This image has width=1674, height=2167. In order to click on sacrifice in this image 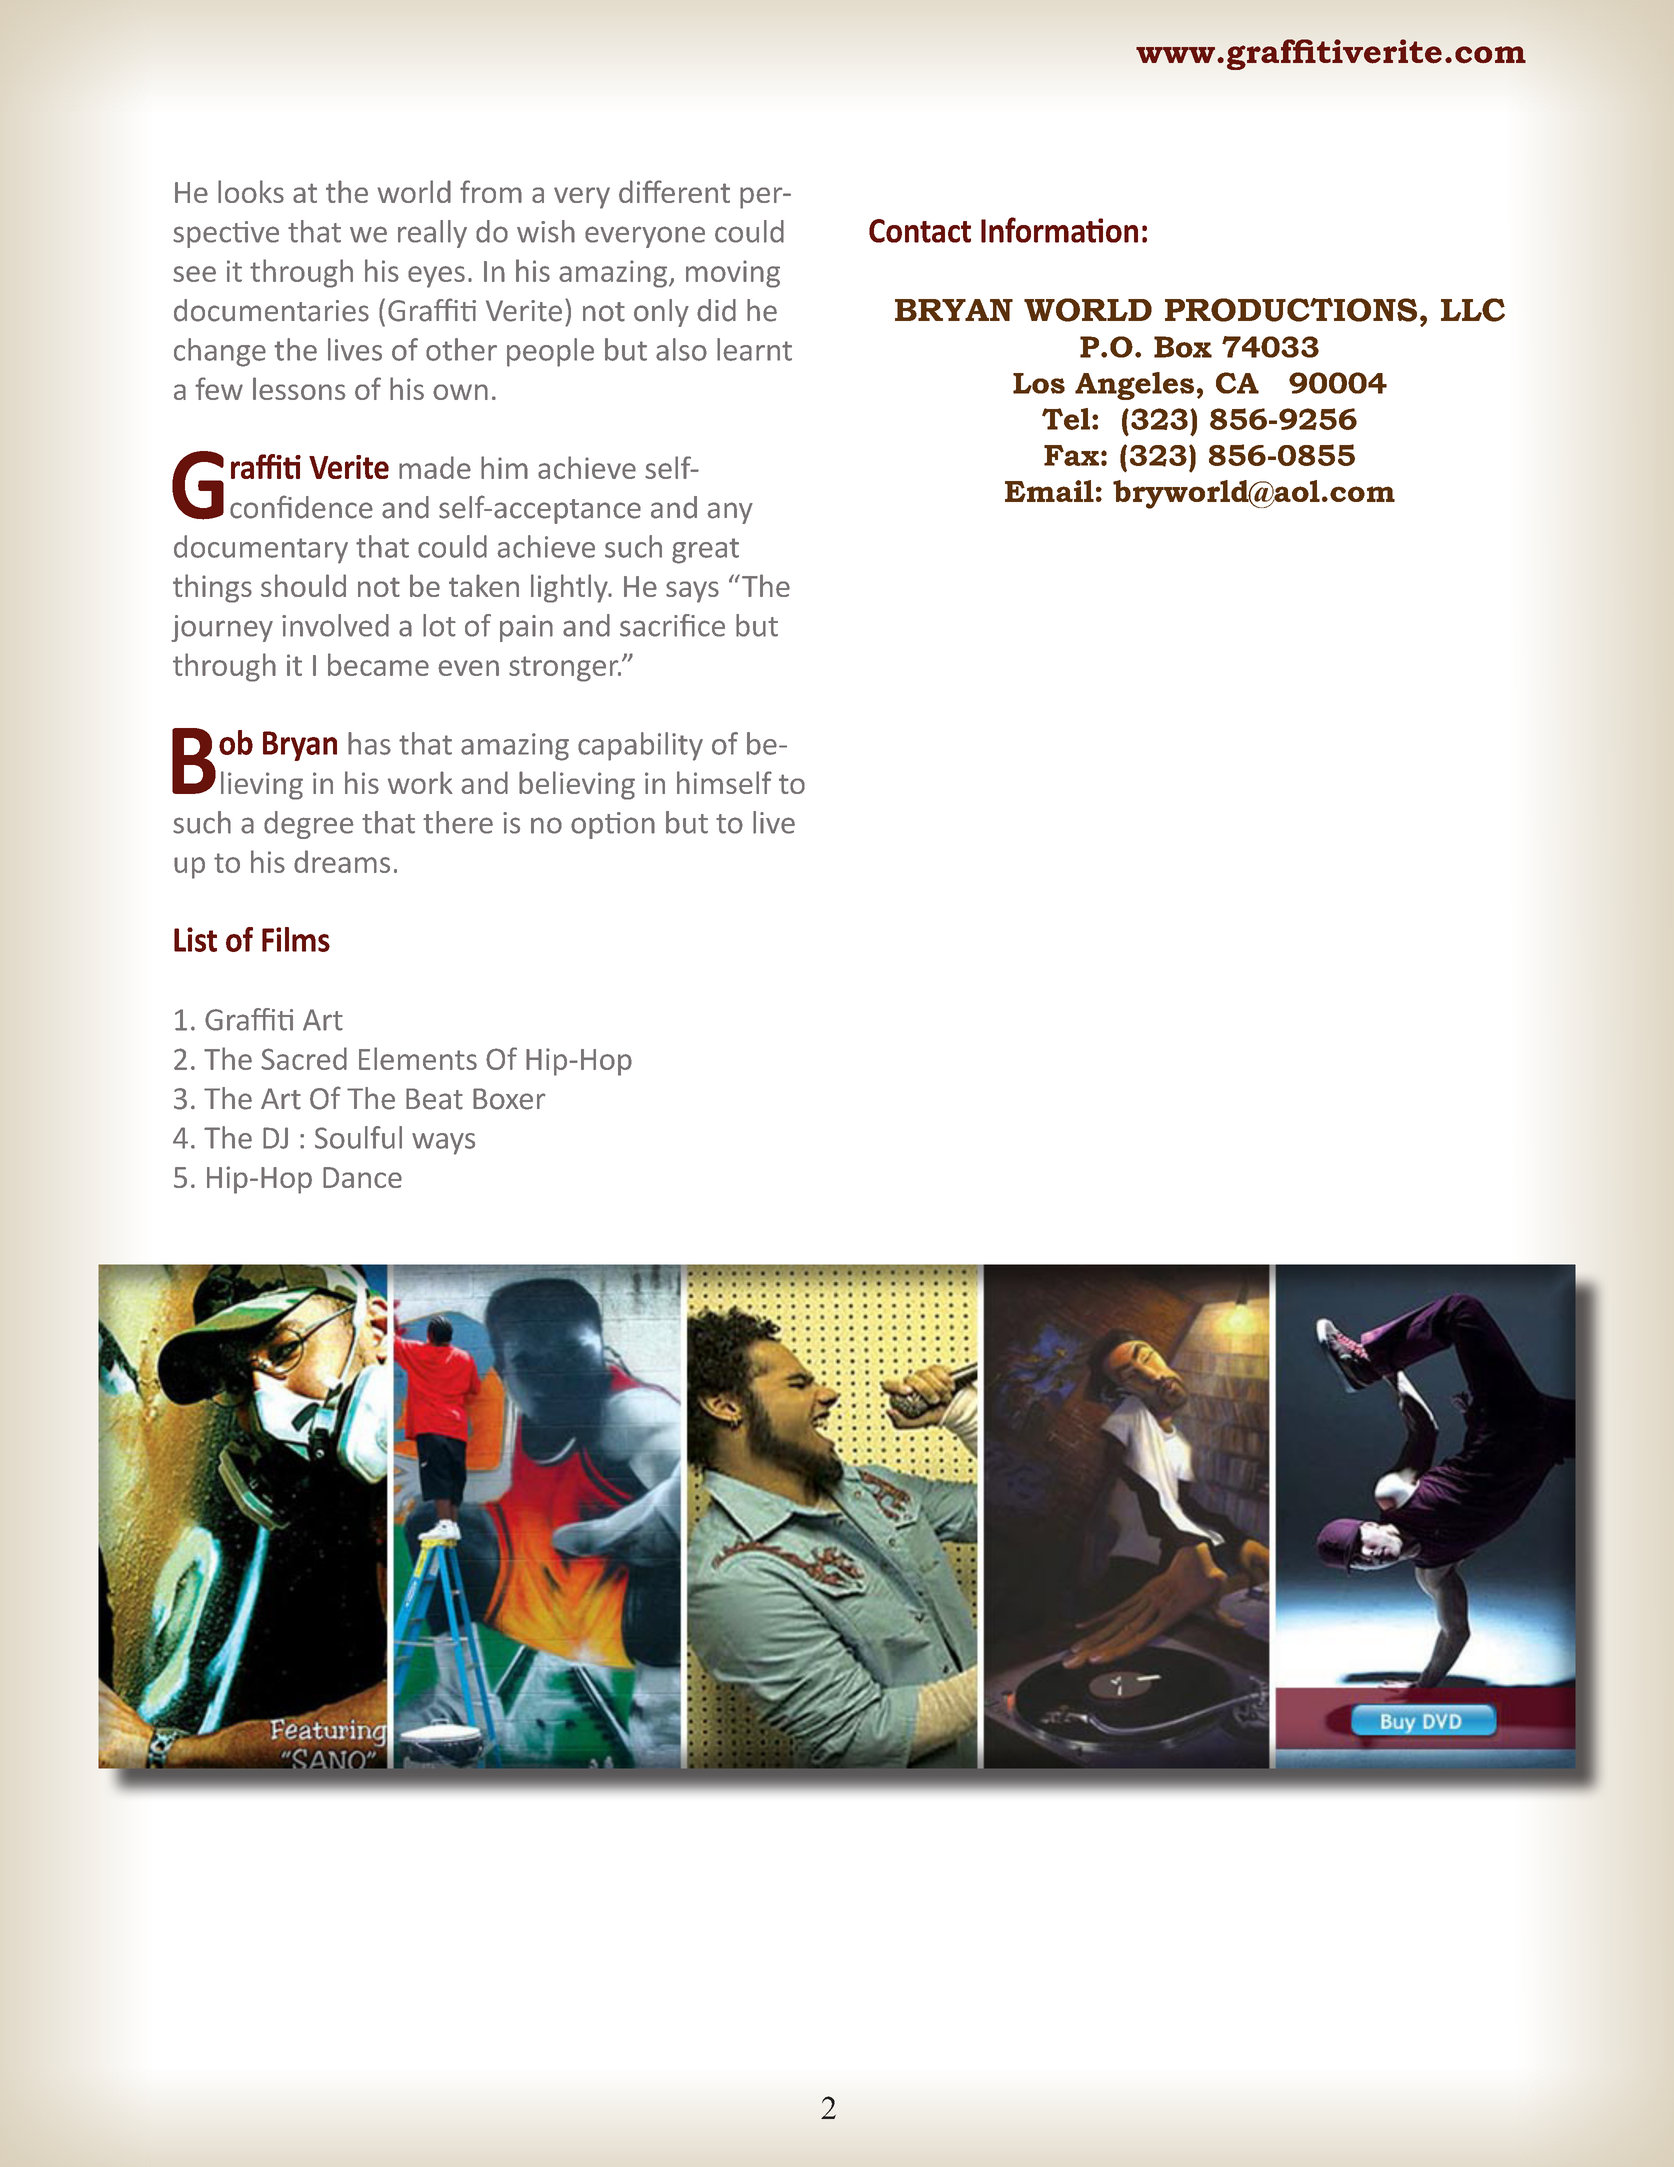, I will do `click(672, 625)`.
